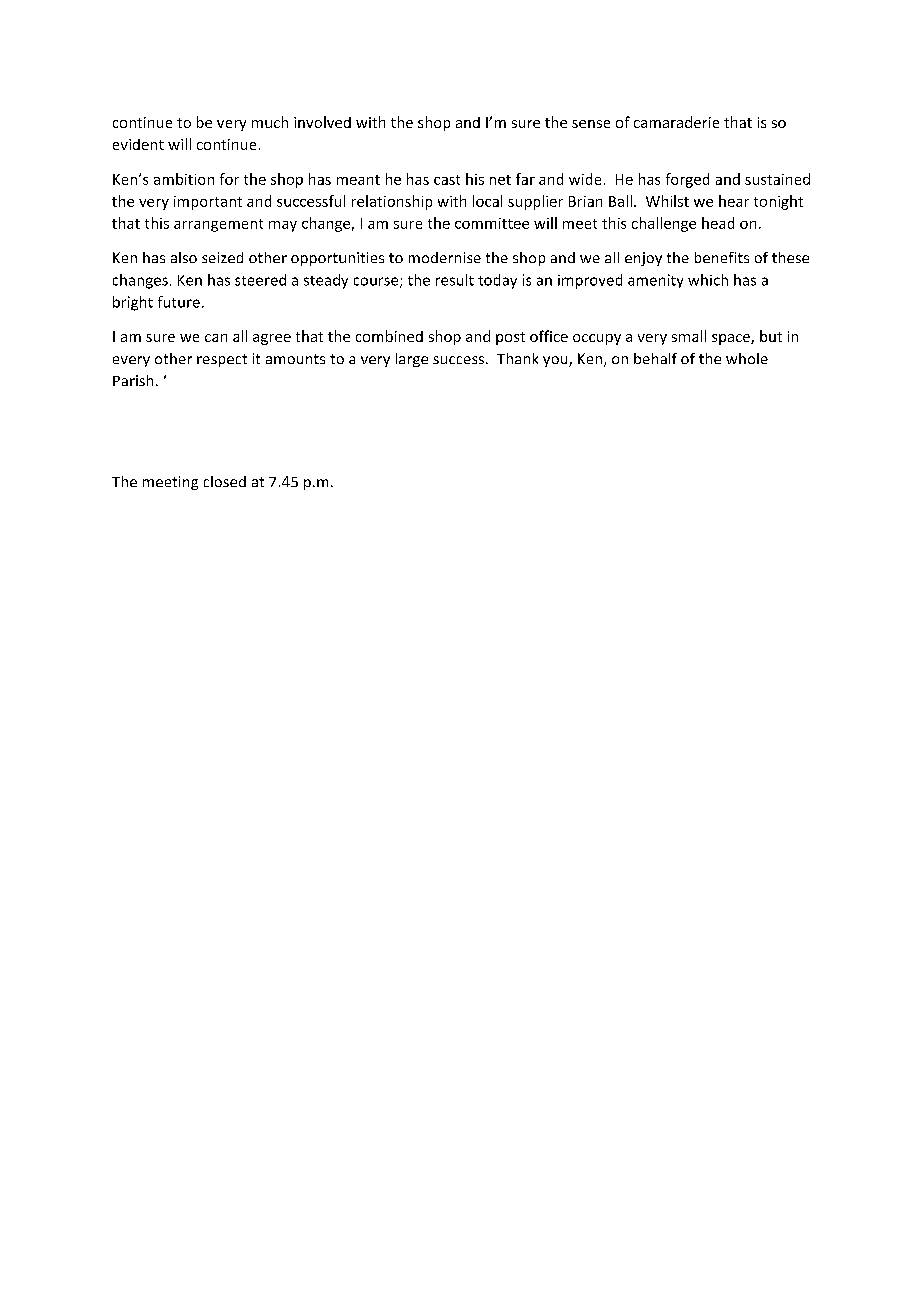  Describe the element at coordinates (133, 380) in the page. I see `Parish` at that location.
